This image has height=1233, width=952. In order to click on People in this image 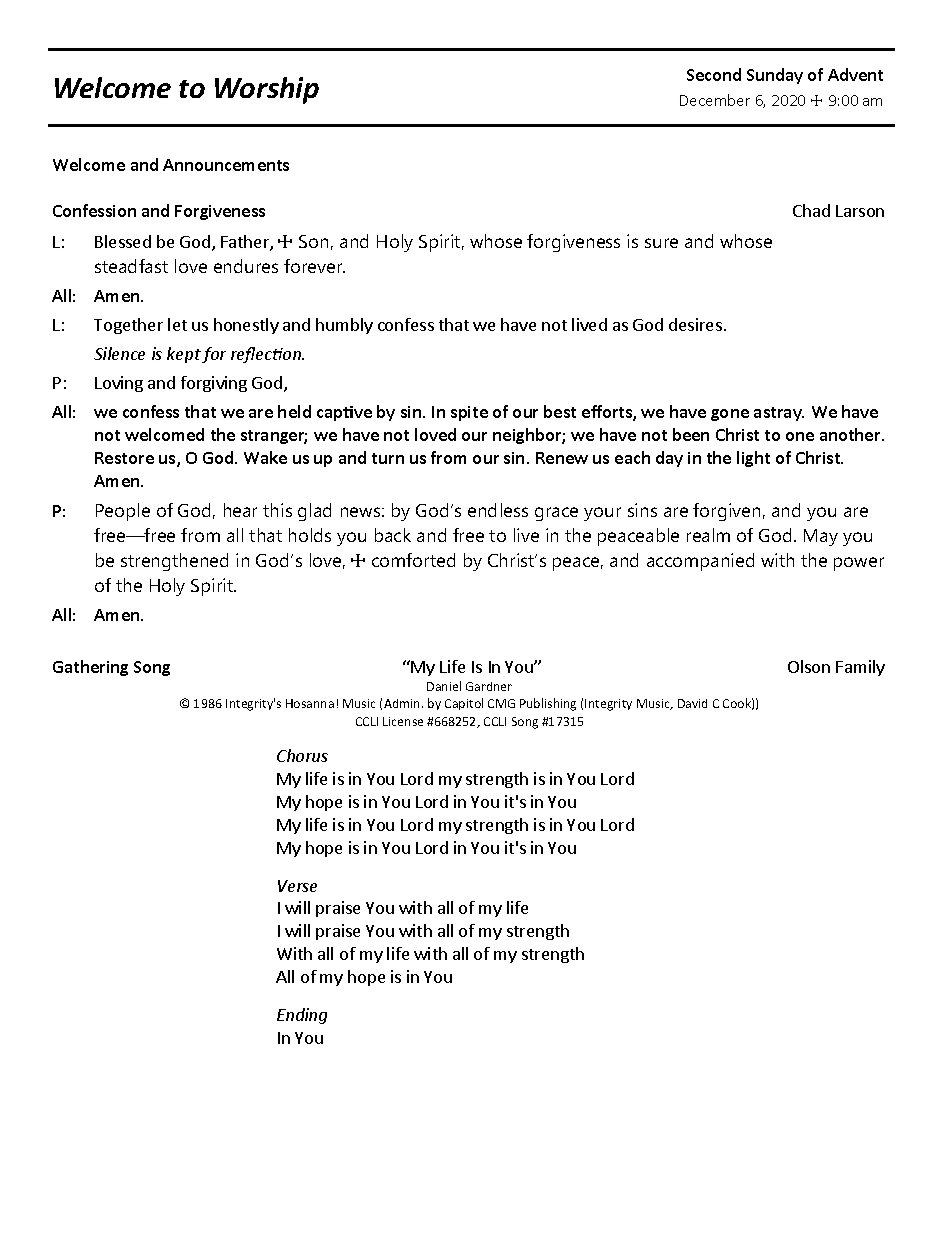, I will do `click(123, 512)`.
